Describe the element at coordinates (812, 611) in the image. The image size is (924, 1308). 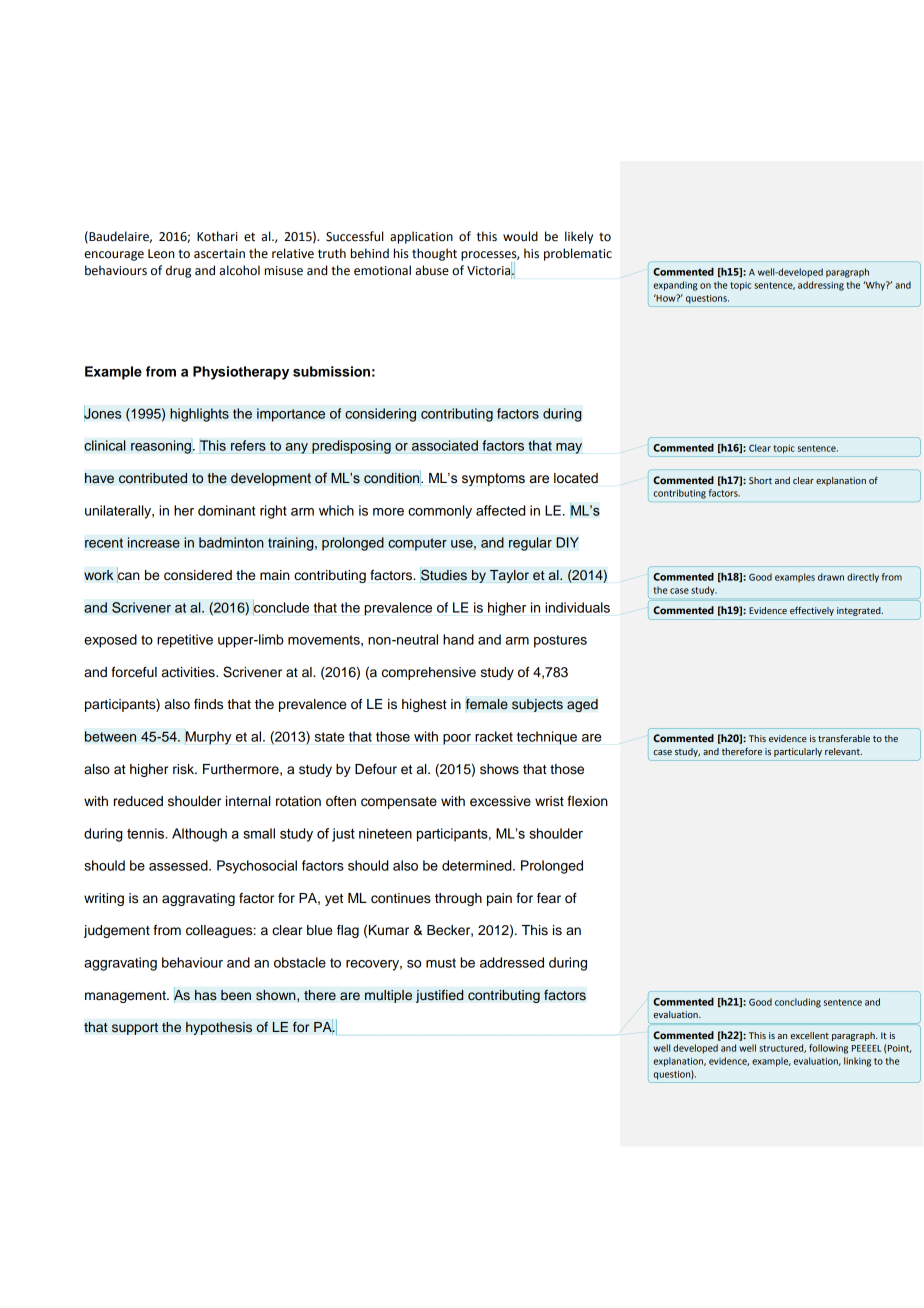
I see `effectively` at that location.
